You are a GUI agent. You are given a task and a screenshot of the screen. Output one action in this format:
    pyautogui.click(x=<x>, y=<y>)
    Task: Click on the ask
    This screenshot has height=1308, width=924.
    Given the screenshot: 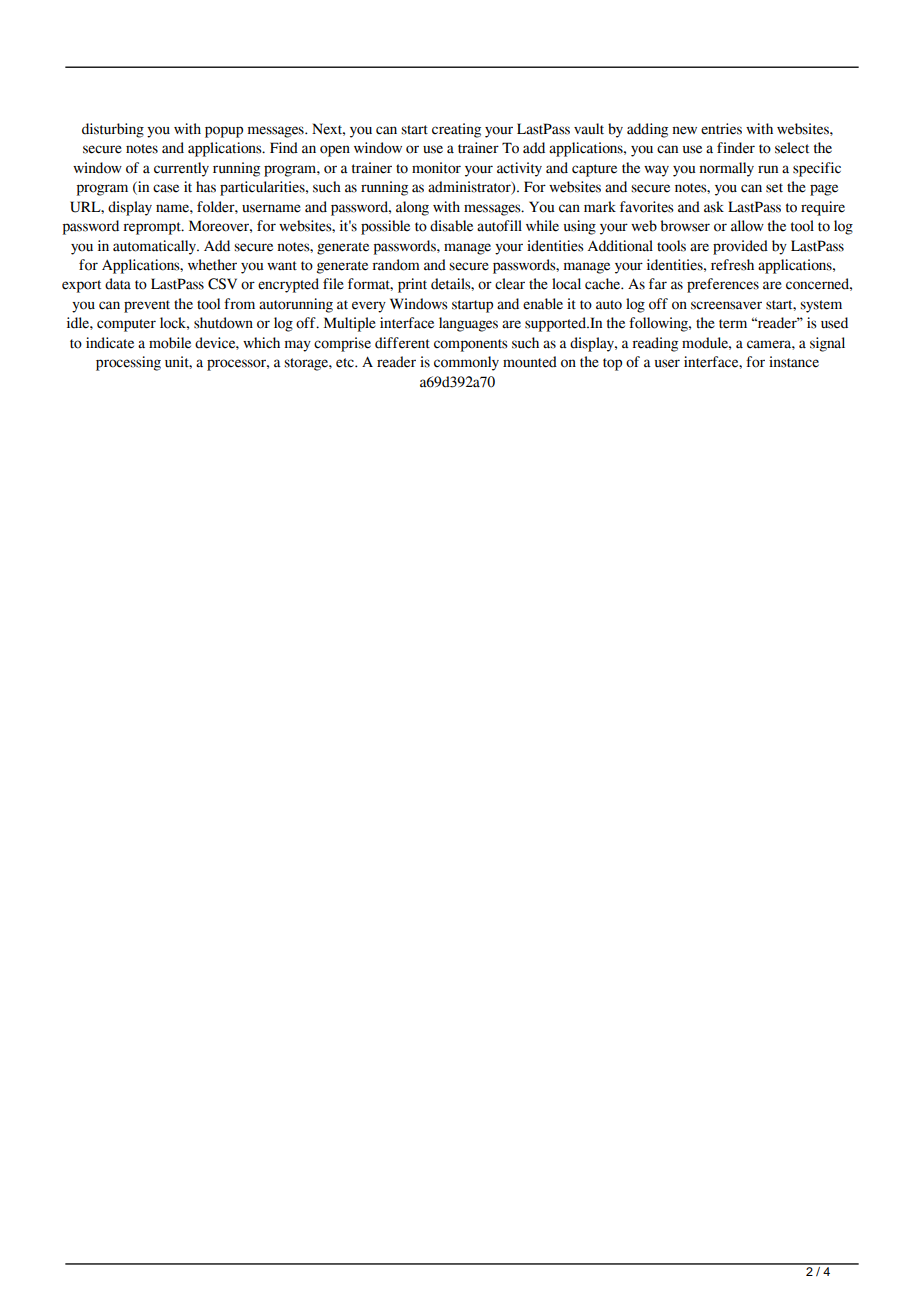 What is the action you would take?
    pyautogui.click(x=714, y=207)
